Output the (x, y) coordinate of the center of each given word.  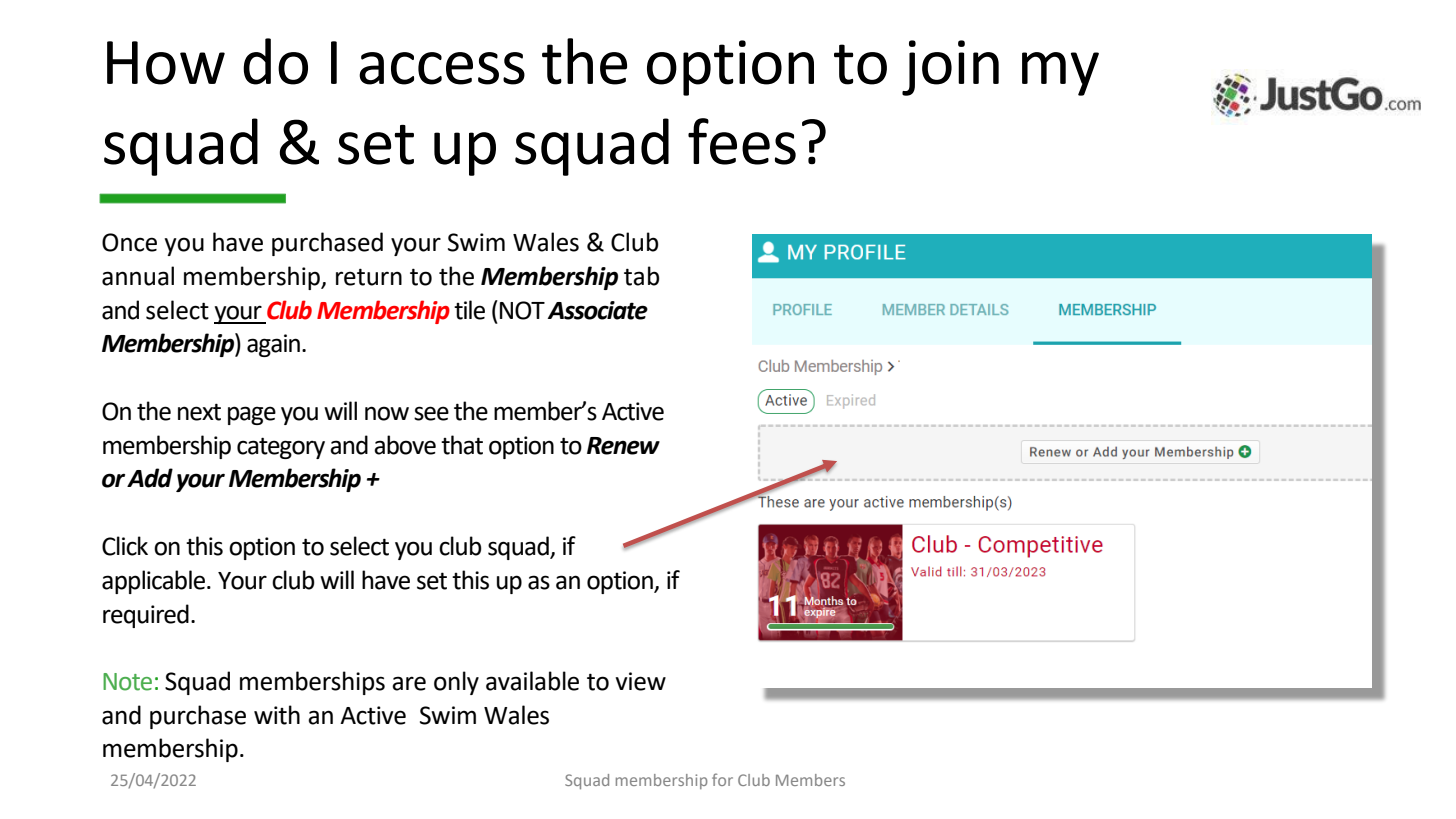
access (442, 68)
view (640, 681)
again (273, 345)
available (532, 681)
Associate (598, 310)
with (277, 715)
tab (642, 276)
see (431, 413)
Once (129, 242)
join (950, 68)
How (166, 63)
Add (150, 478)
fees (742, 141)
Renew (623, 446)
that (462, 445)
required (146, 616)
